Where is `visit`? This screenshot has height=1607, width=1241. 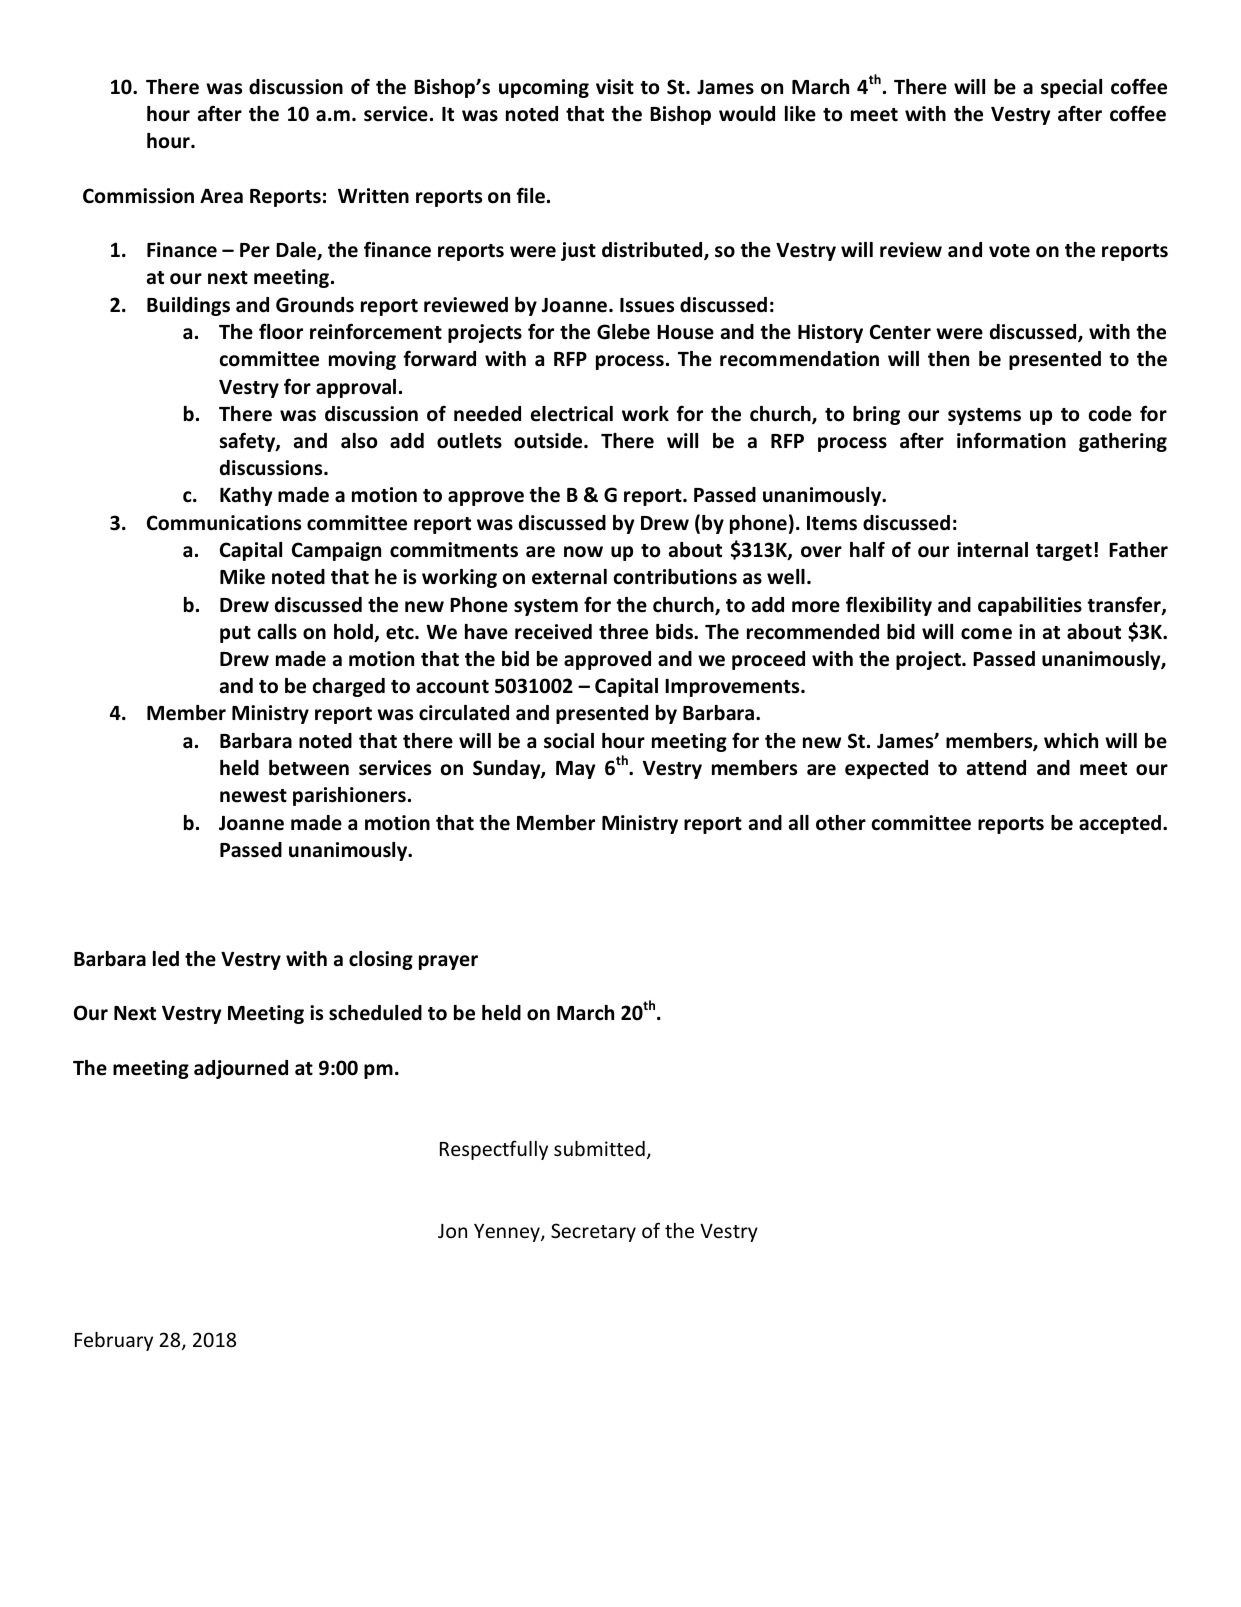
visit is located at coordinates (615, 87).
